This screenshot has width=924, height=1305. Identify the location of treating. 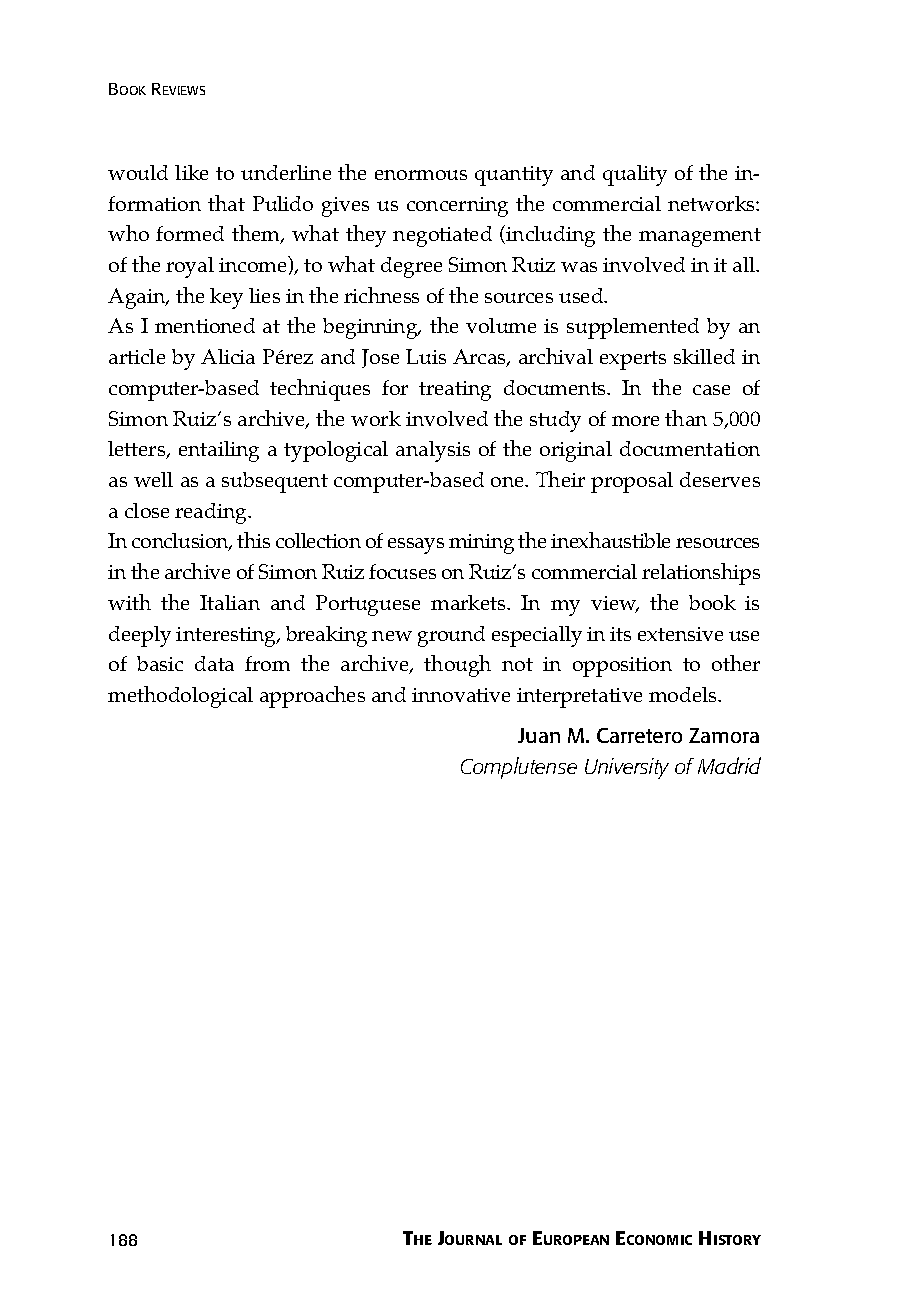
(455, 391).
